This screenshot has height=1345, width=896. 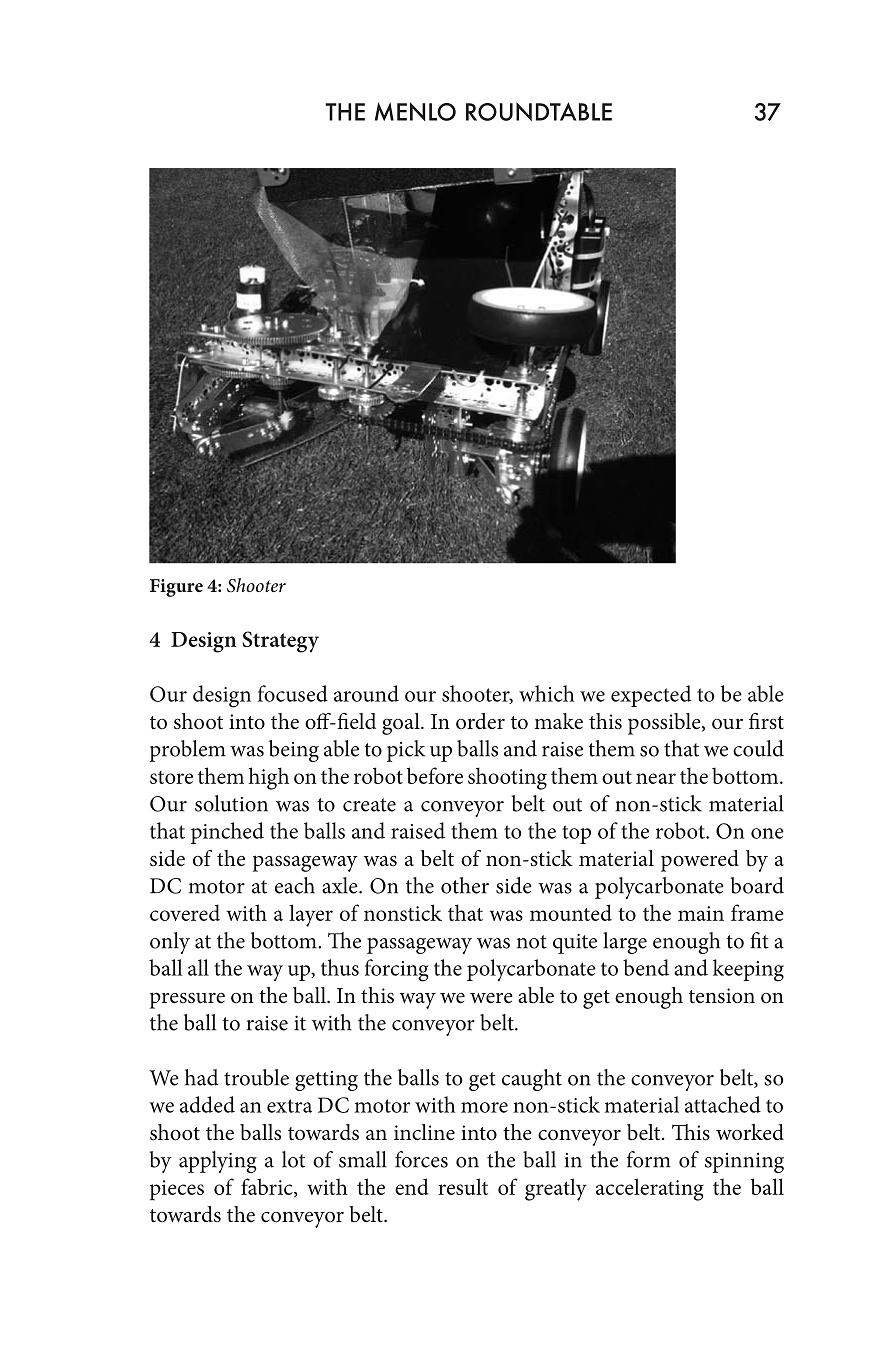 What do you see at coordinates (280, 642) in the screenshot?
I see `Strategy` at bounding box center [280, 642].
